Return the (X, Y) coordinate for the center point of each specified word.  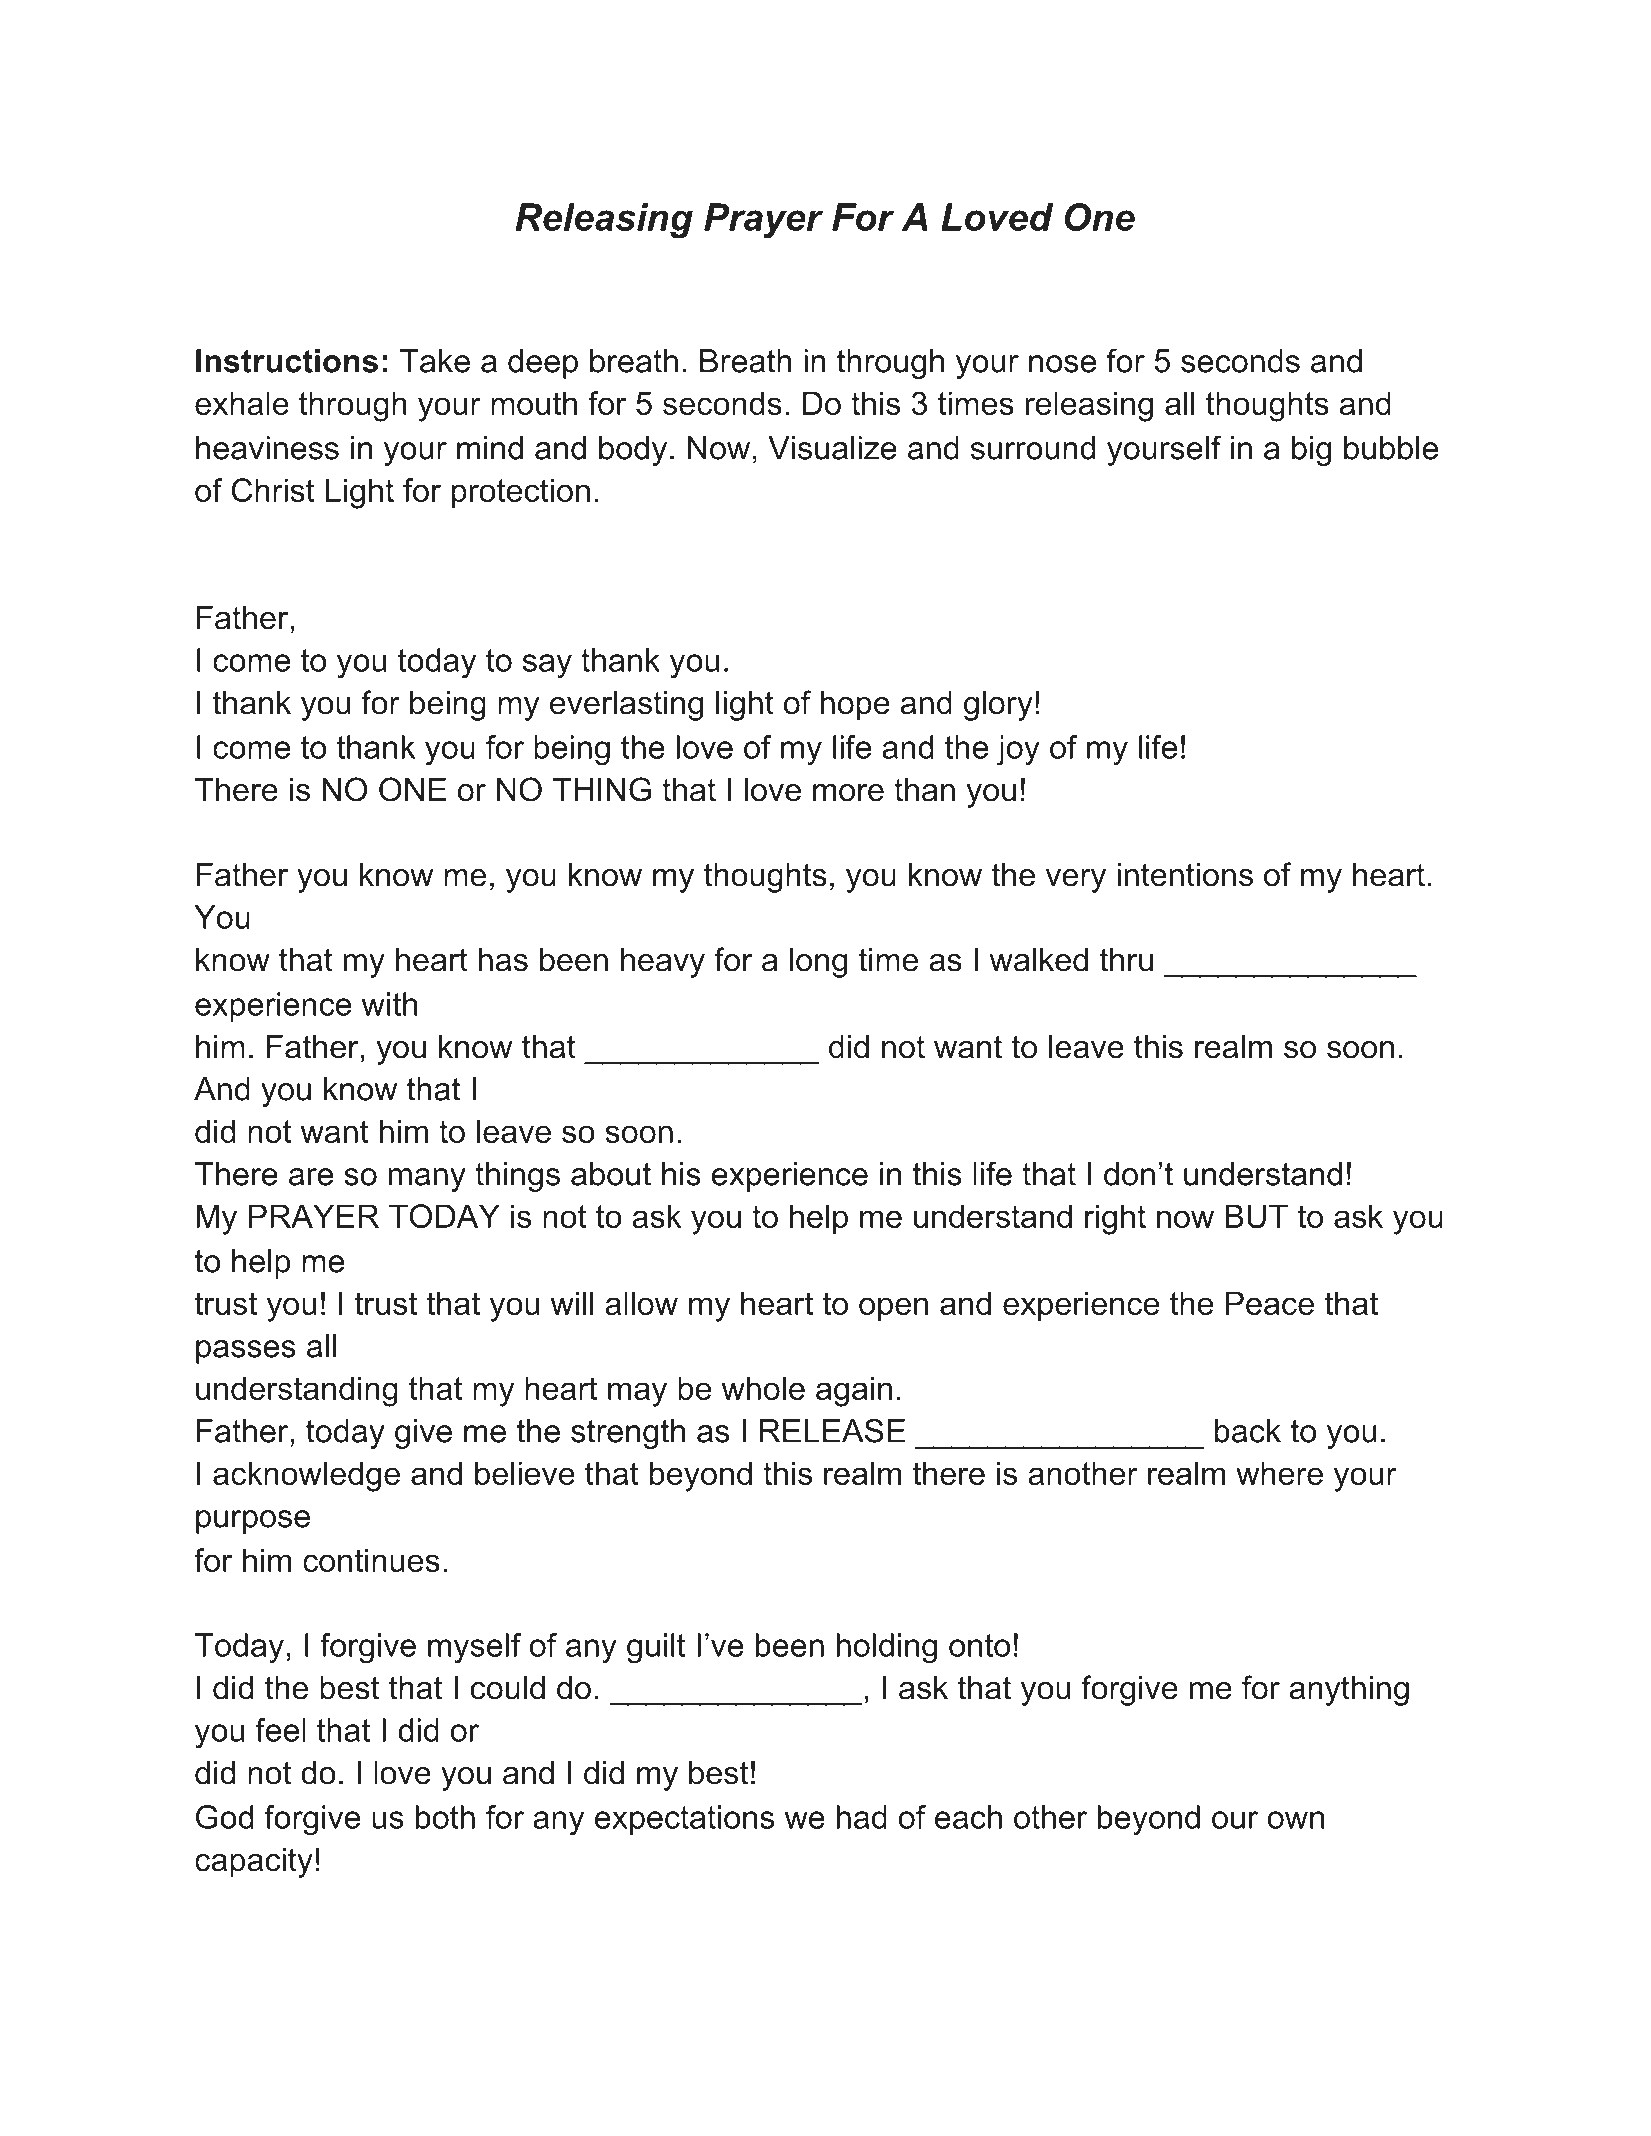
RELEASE (832, 1430)
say (547, 666)
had (862, 1817)
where (1279, 1473)
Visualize (832, 448)
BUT (1257, 1216)
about (611, 1174)
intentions (1185, 875)
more (848, 793)
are (311, 1177)
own (1296, 1820)
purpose (253, 1522)
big (1311, 451)
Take (435, 361)
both (445, 1817)
